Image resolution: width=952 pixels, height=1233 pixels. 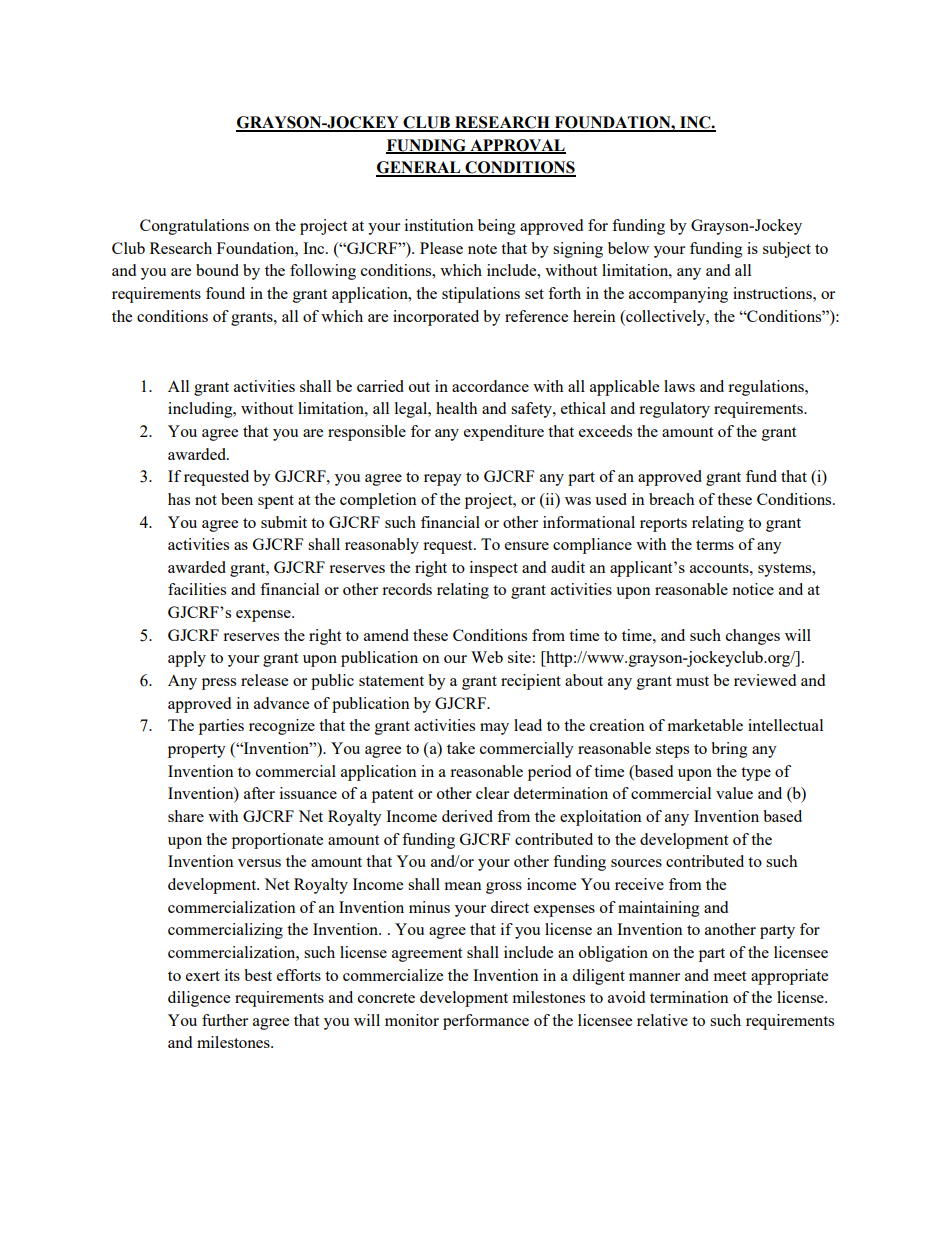 What do you see at coordinates (734, 793) in the screenshot?
I see `value` at bounding box center [734, 793].
